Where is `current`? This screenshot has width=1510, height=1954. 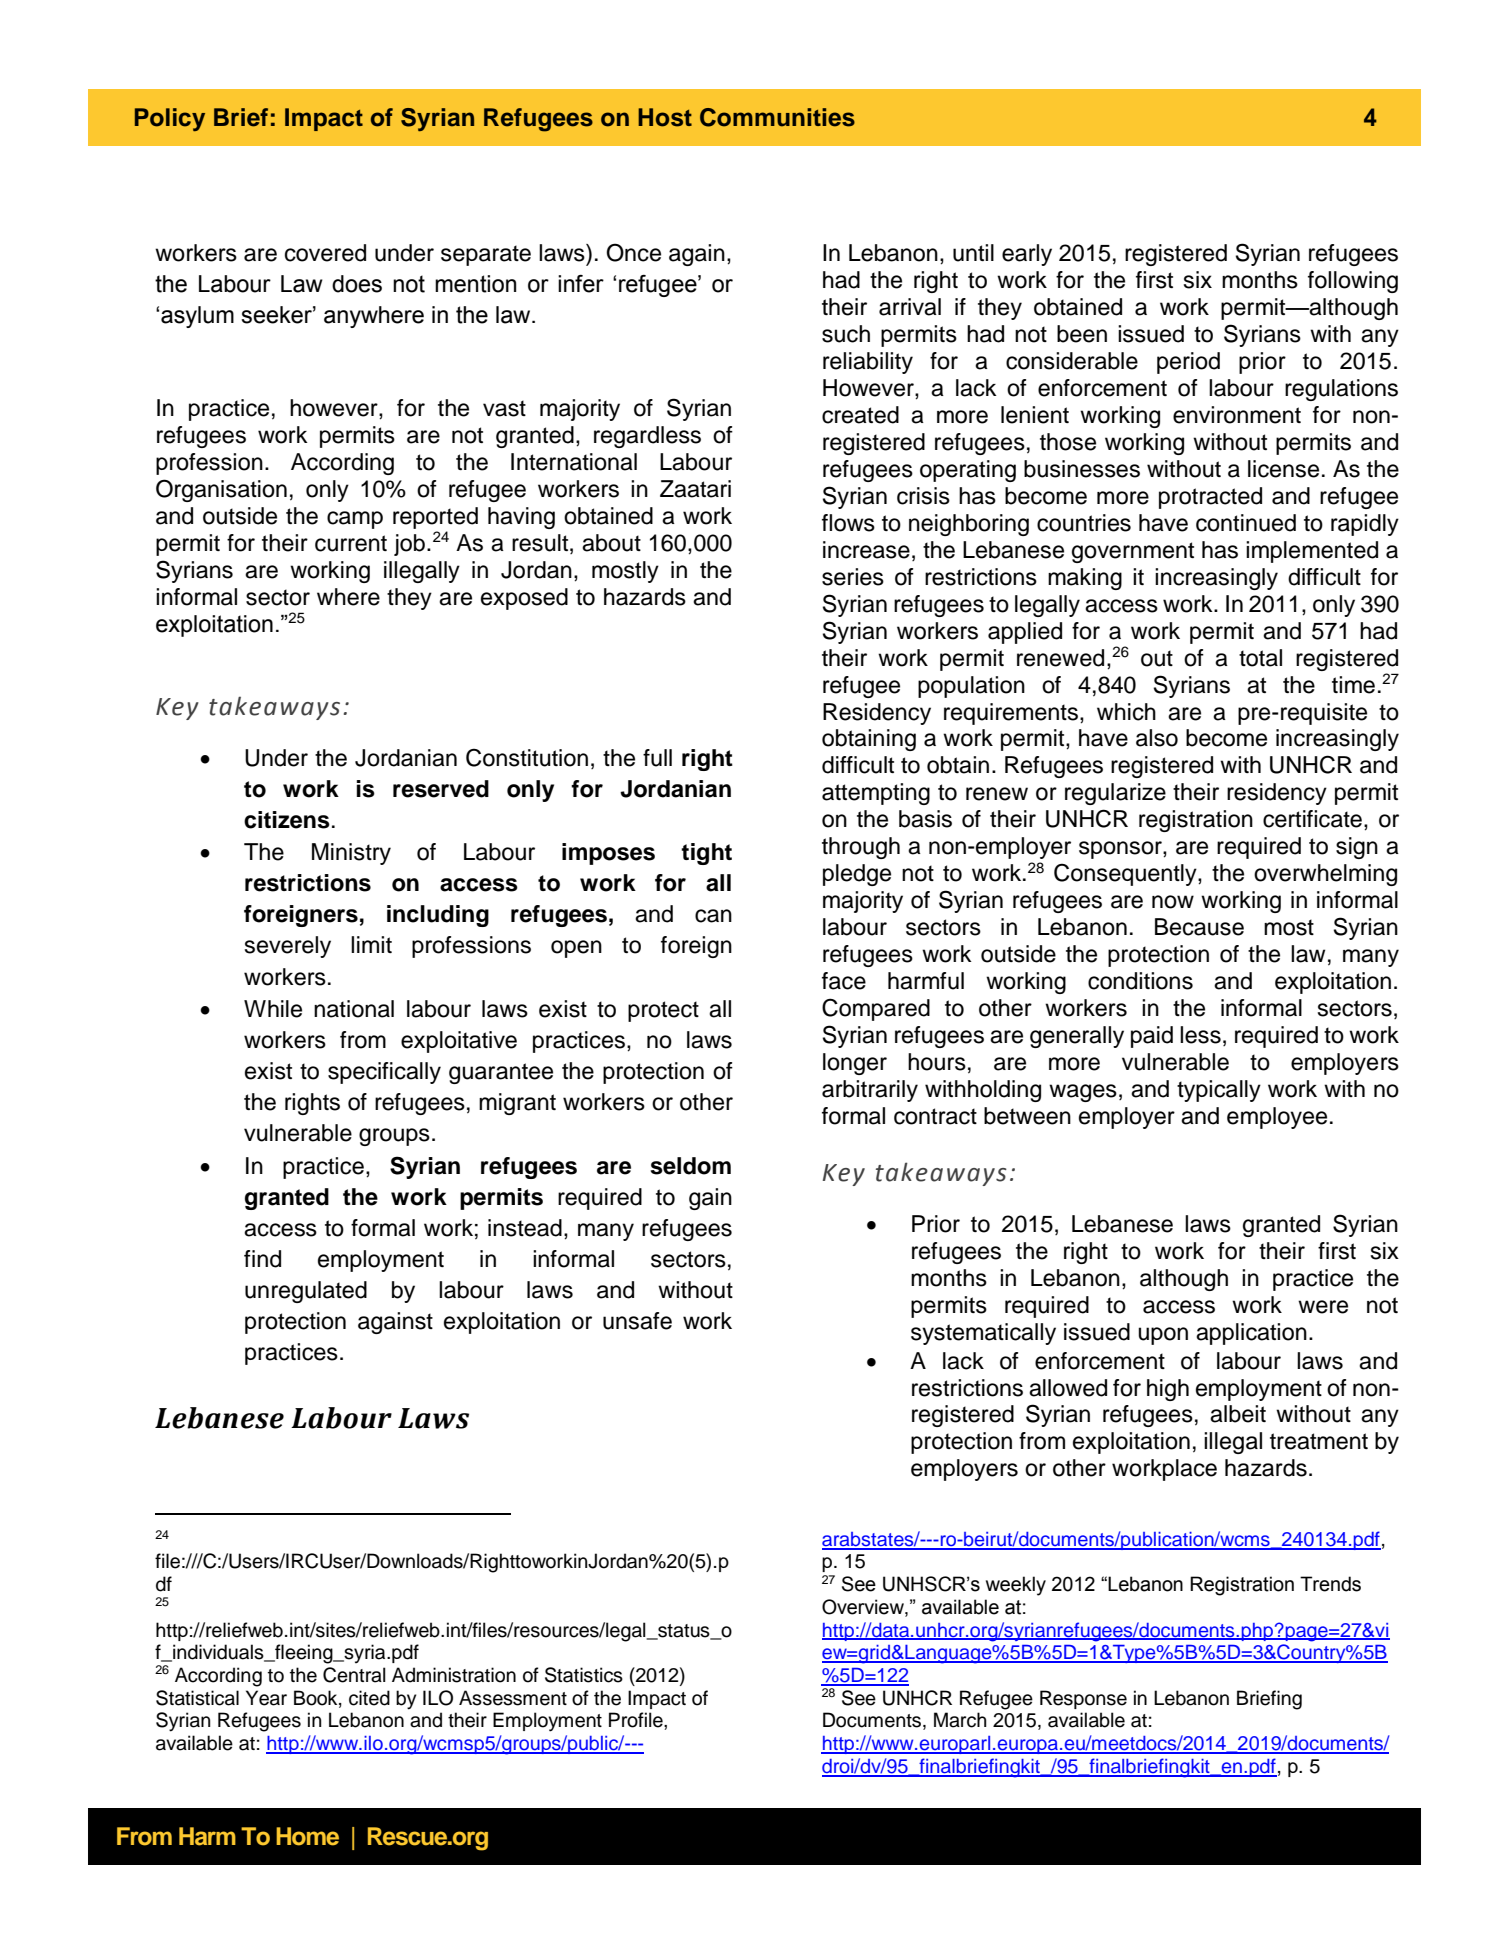 current is located at coordinates (351, 543).
